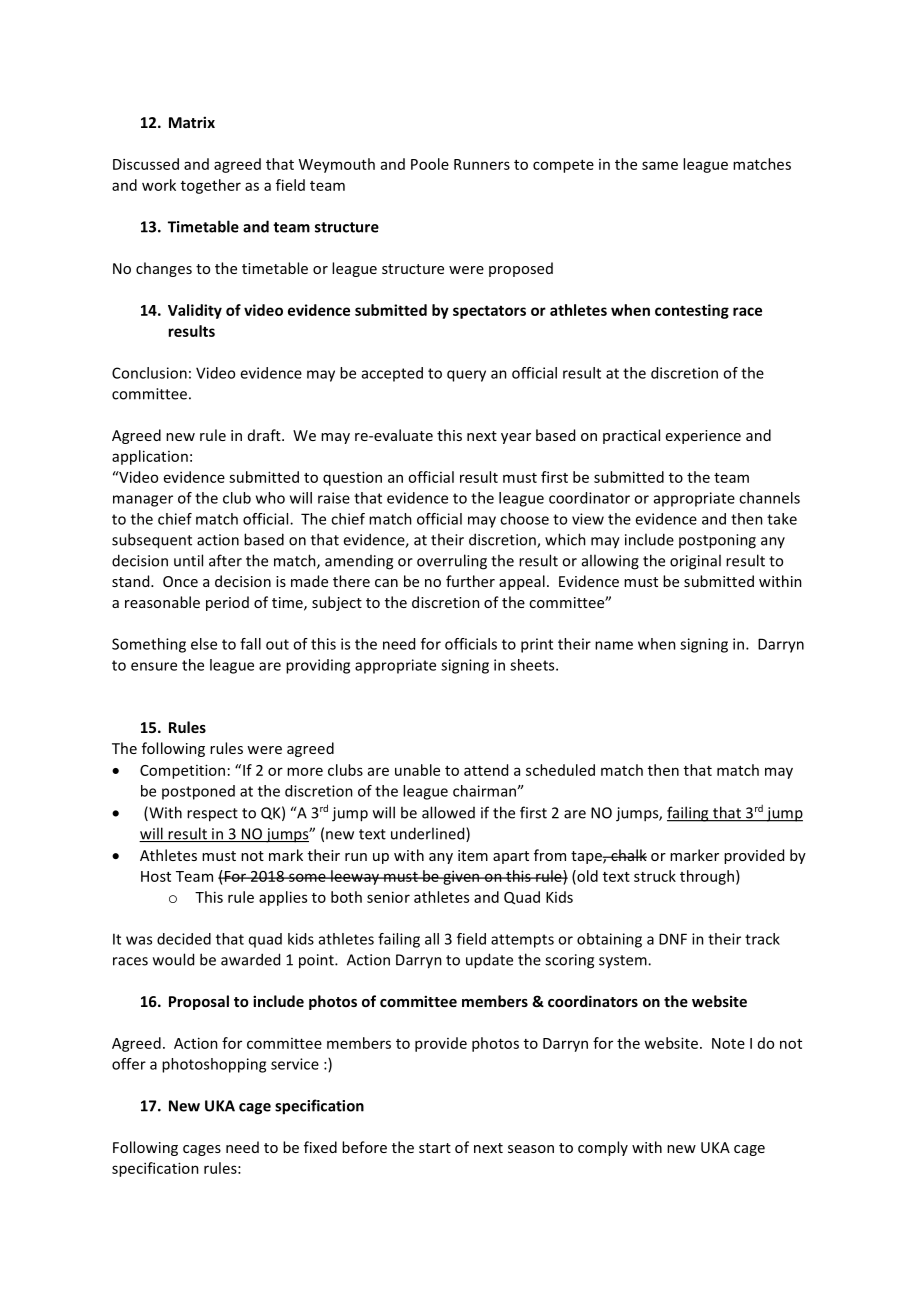  Describe the element at coordinates (728, 1043) in the screenshot. I see `Note` at that location.
